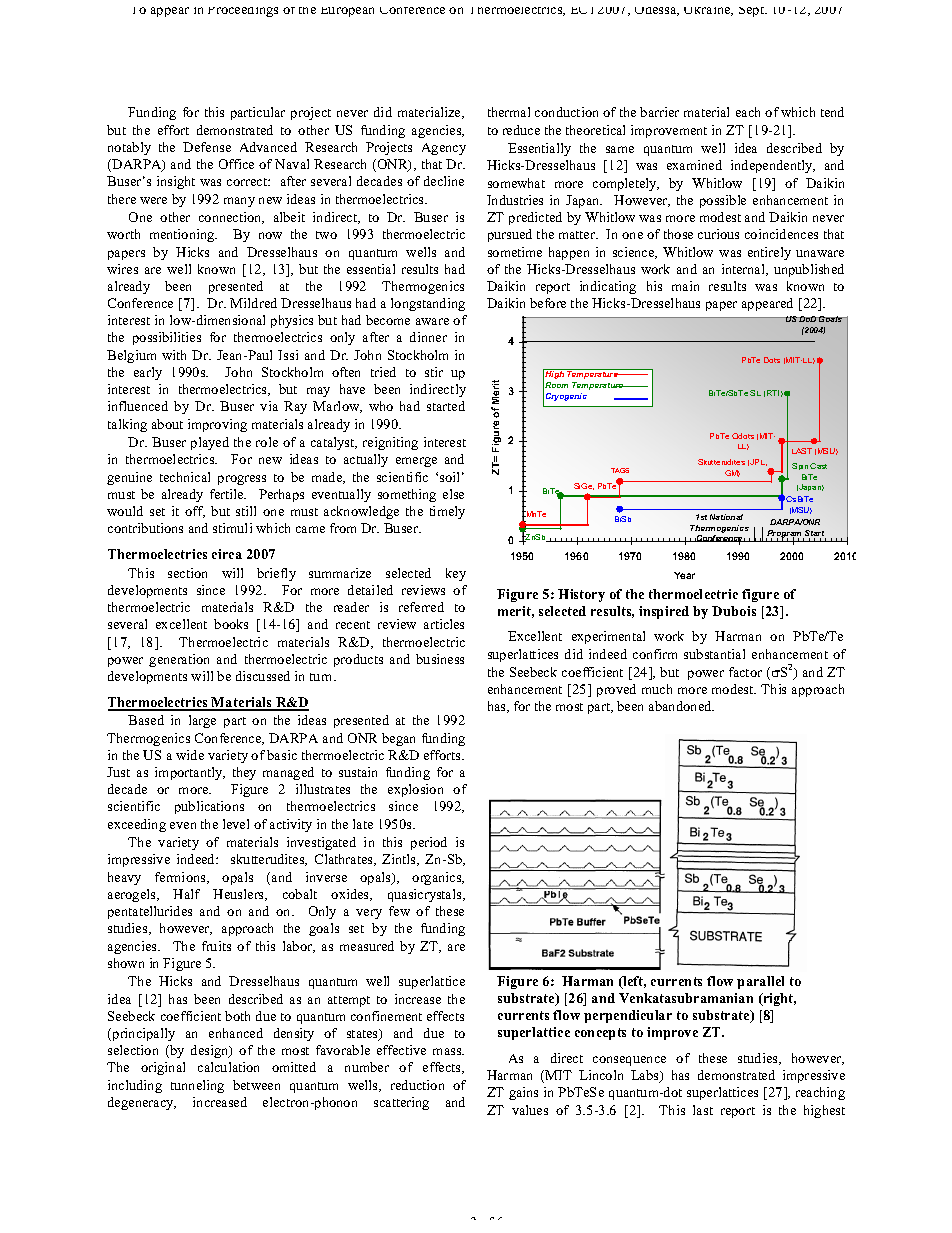  Describe the element at coordinates (398, 739) in the screenshot. I see `began` at that location.
